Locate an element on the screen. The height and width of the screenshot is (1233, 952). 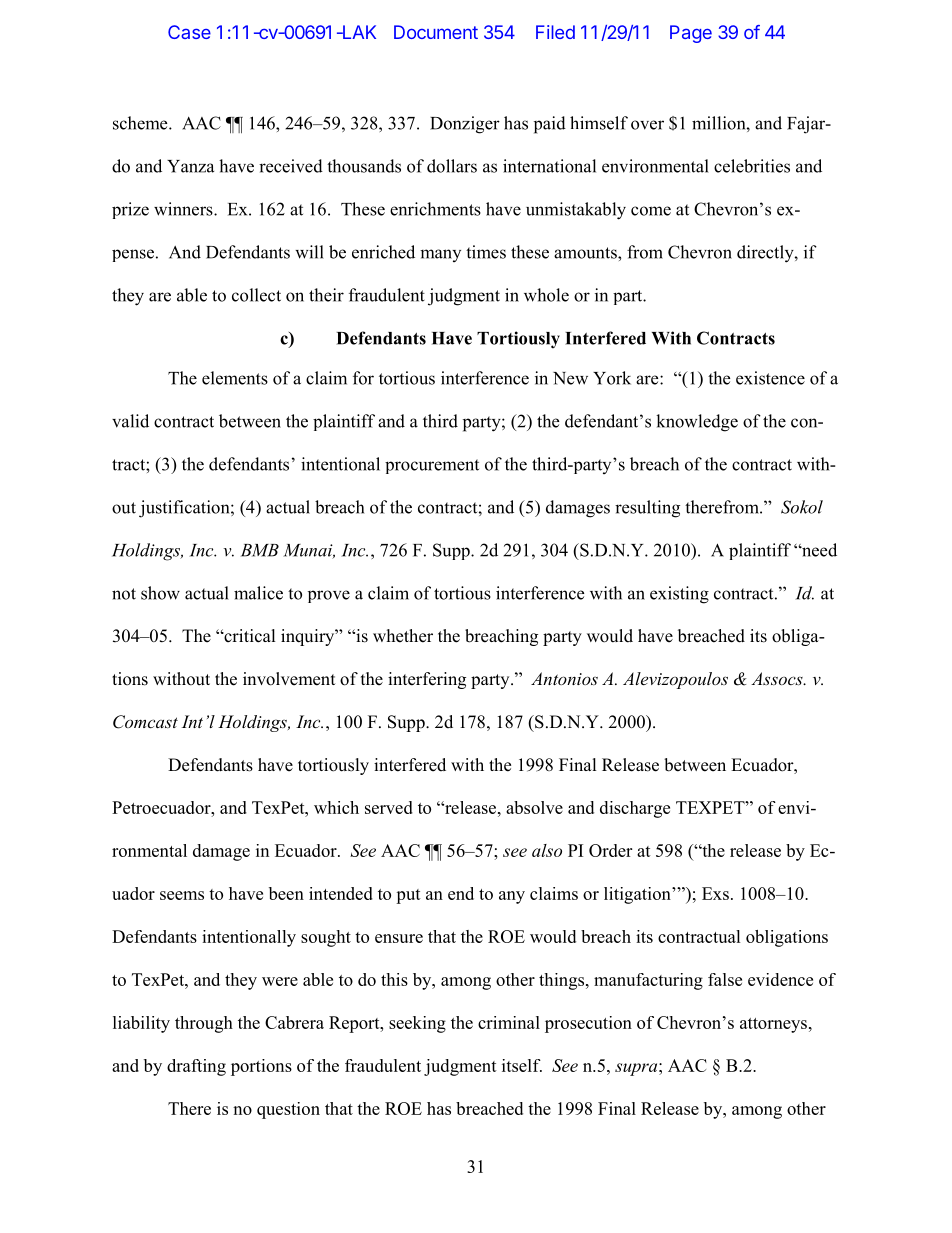
Document is located at coordinates (436, 32).
